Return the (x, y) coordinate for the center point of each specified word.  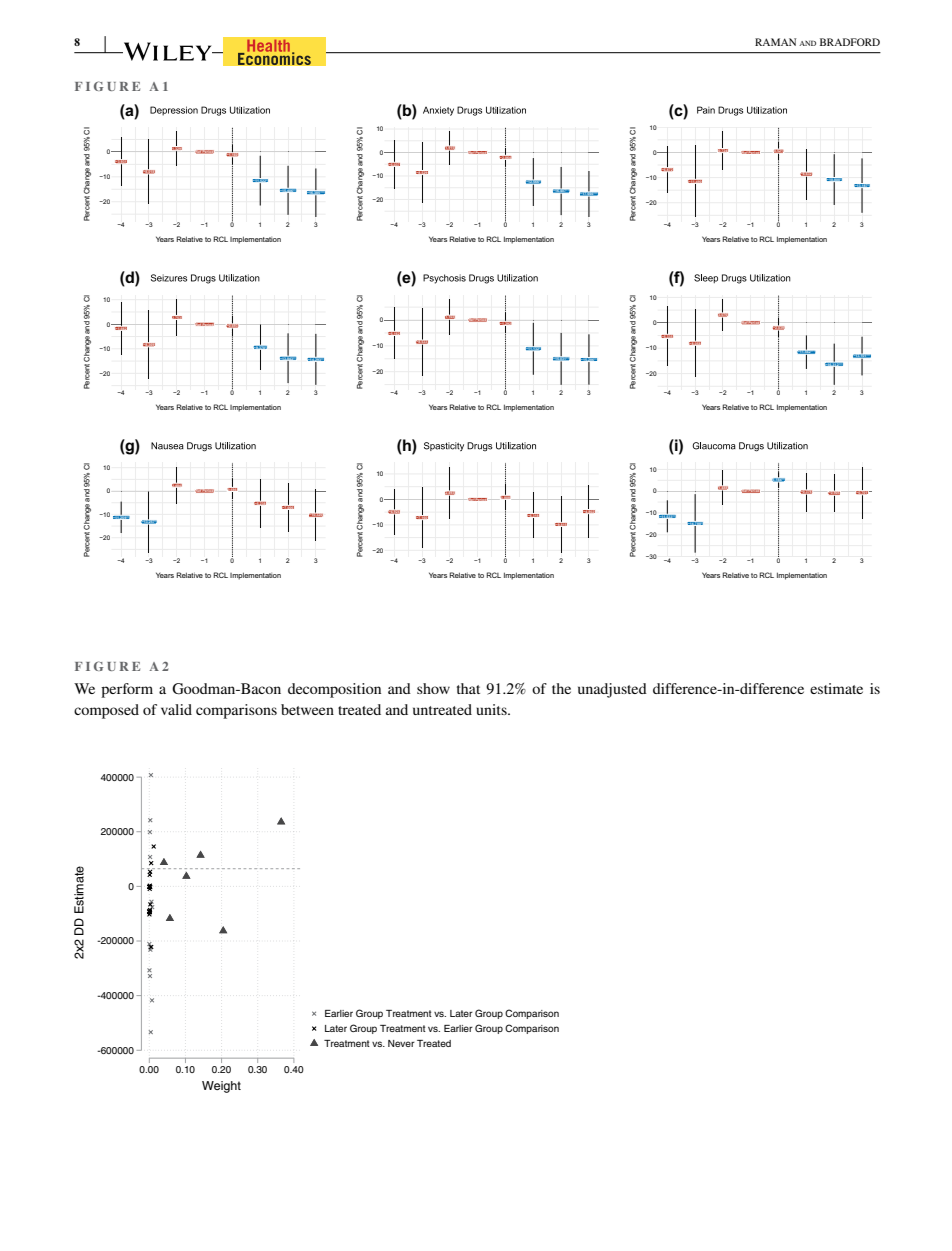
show (433, 688)
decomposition (334, 690)
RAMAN (775, 42)
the (561, 688)
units (492, 709)
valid (176, 709)
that (468, 688)
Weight (221, 1087)
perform (127, 690)
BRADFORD (850, 42)
